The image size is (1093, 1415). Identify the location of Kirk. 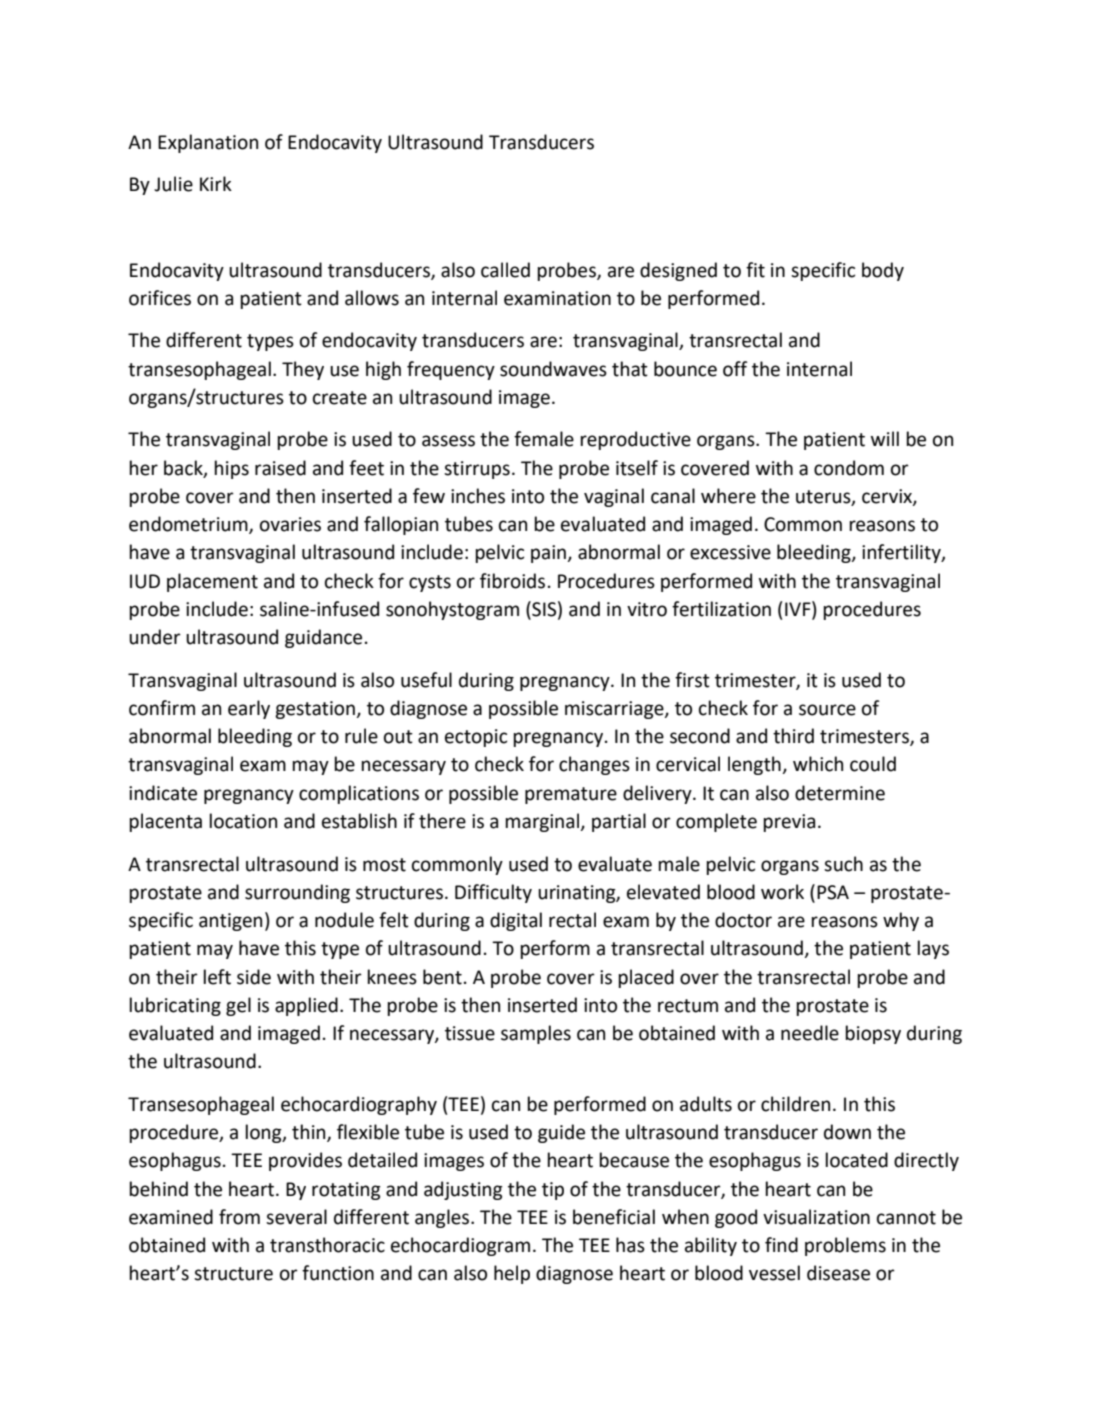
(216, 183).
